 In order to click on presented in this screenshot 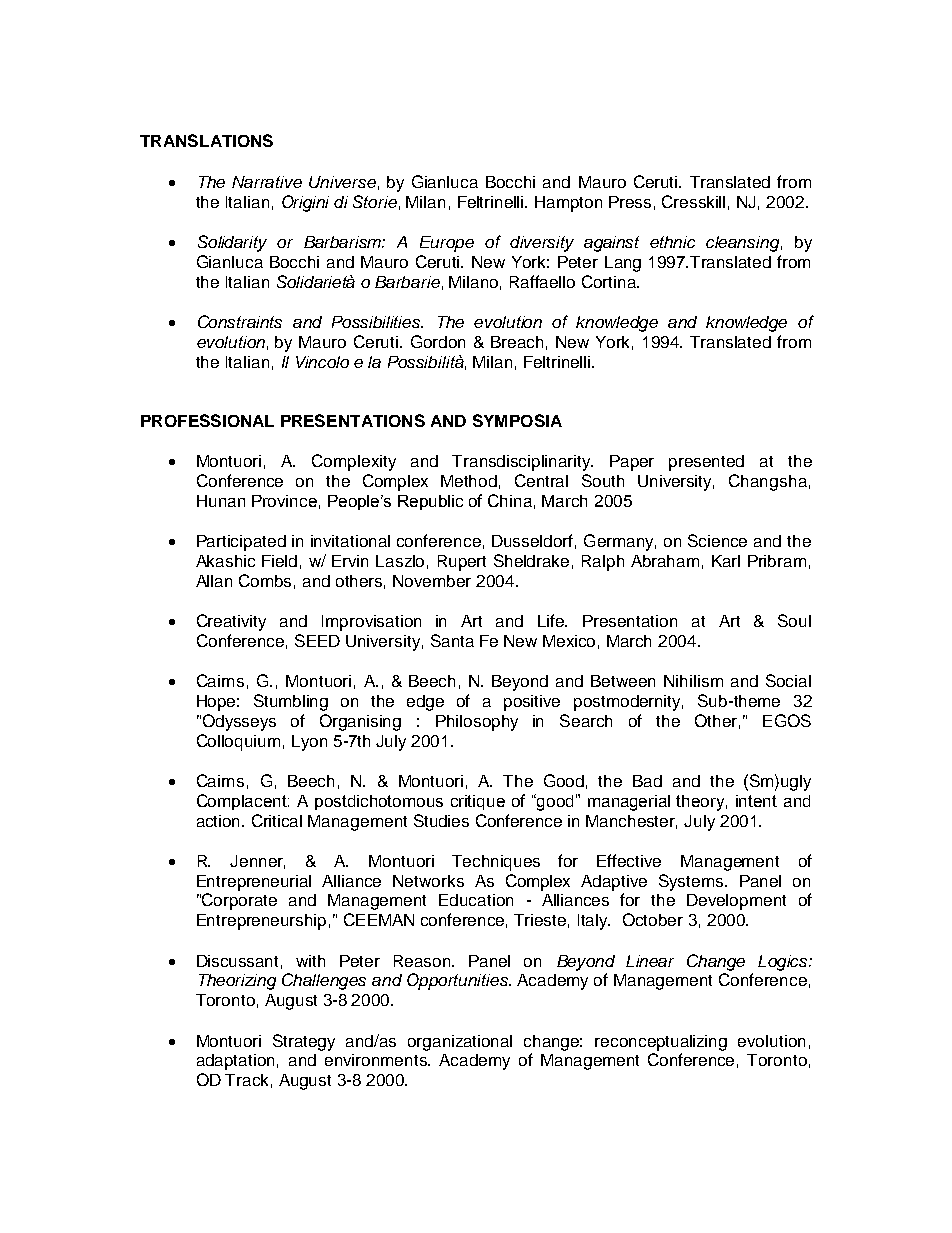, I will do `click(706, 463)`.
